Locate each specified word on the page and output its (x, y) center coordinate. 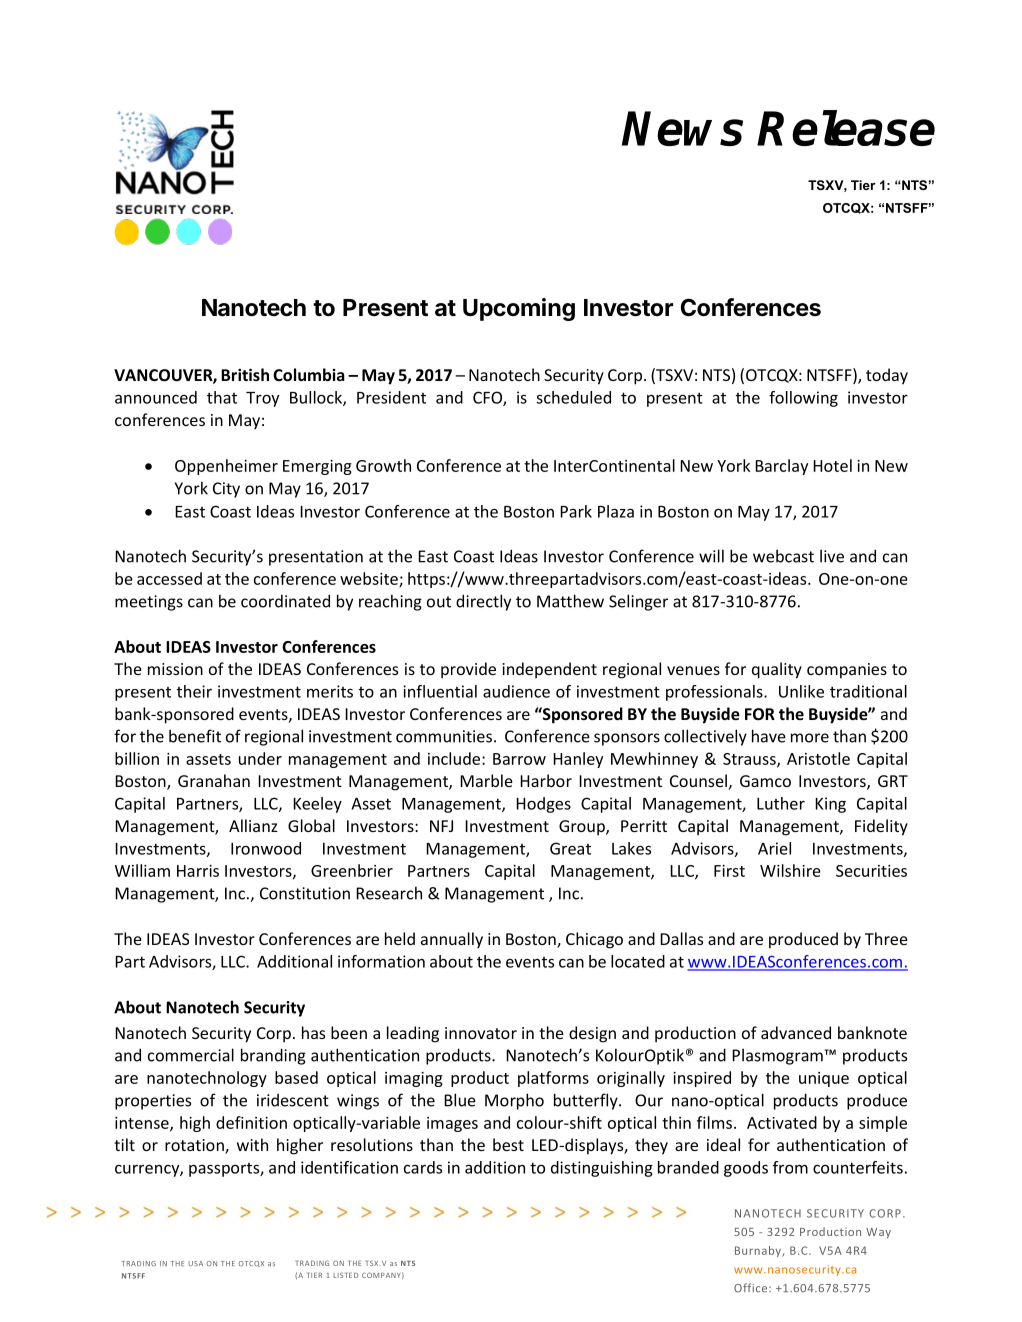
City (226, 490)
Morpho (514, 1101)
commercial (191, 1055)
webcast (783, 556)
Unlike (801, 691)
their (194, 691)
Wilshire (790, 870)
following (803, 399)
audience (516, 691)
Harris (198, 871)
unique (824, 1079)
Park (576, 511)
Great (570, 848)
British (245, 374)
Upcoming (519, 309)
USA (196, 1263)
